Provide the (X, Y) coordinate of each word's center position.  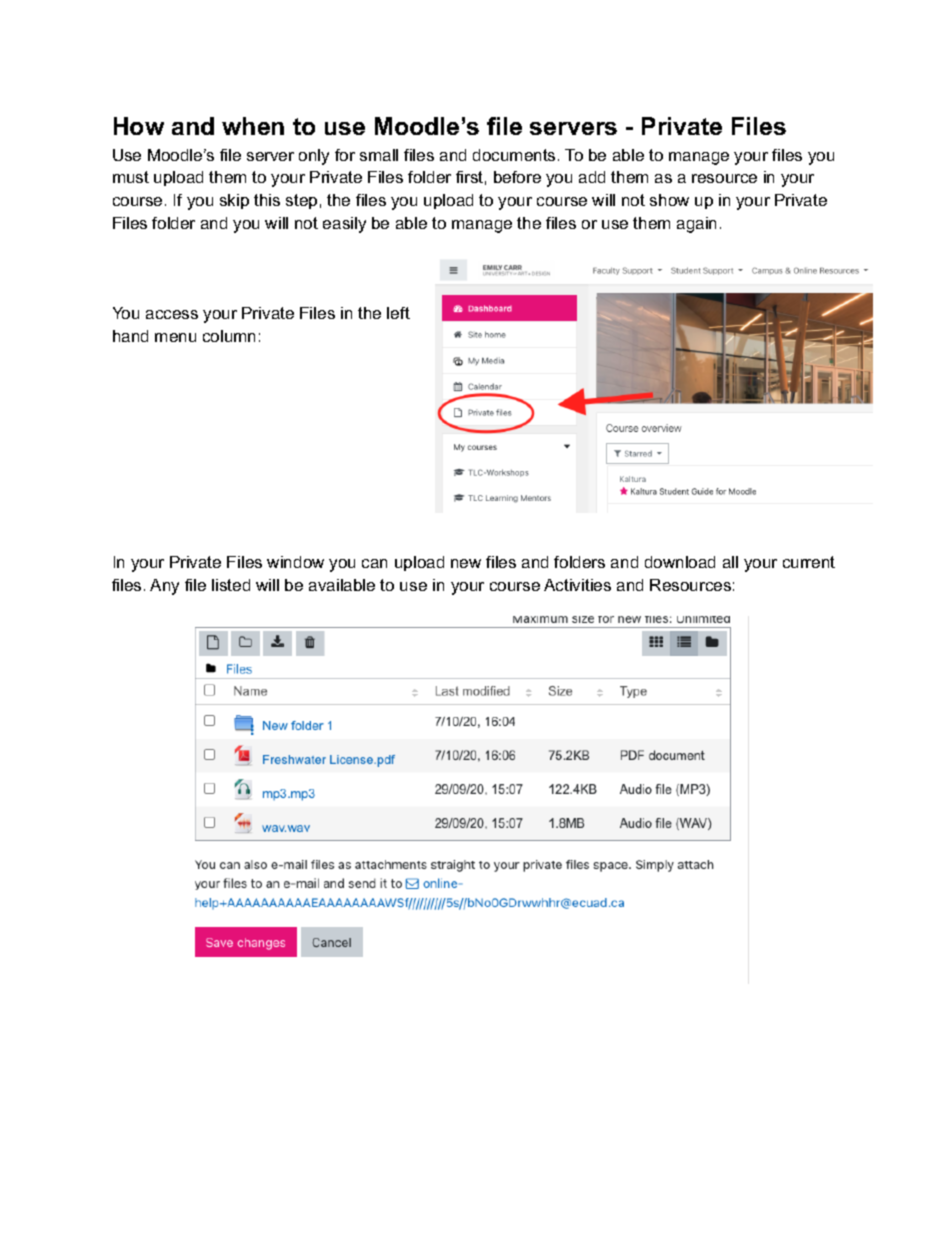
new (466, 563)
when (253, 126)
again (696, 225)
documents (514, 155)
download (680, 562)
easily (344, 225)
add (592, 177)
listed (231, 585)
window (295, 562)
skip (234, 201)
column (229, 336)
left (398, 313)
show (669, 200)
